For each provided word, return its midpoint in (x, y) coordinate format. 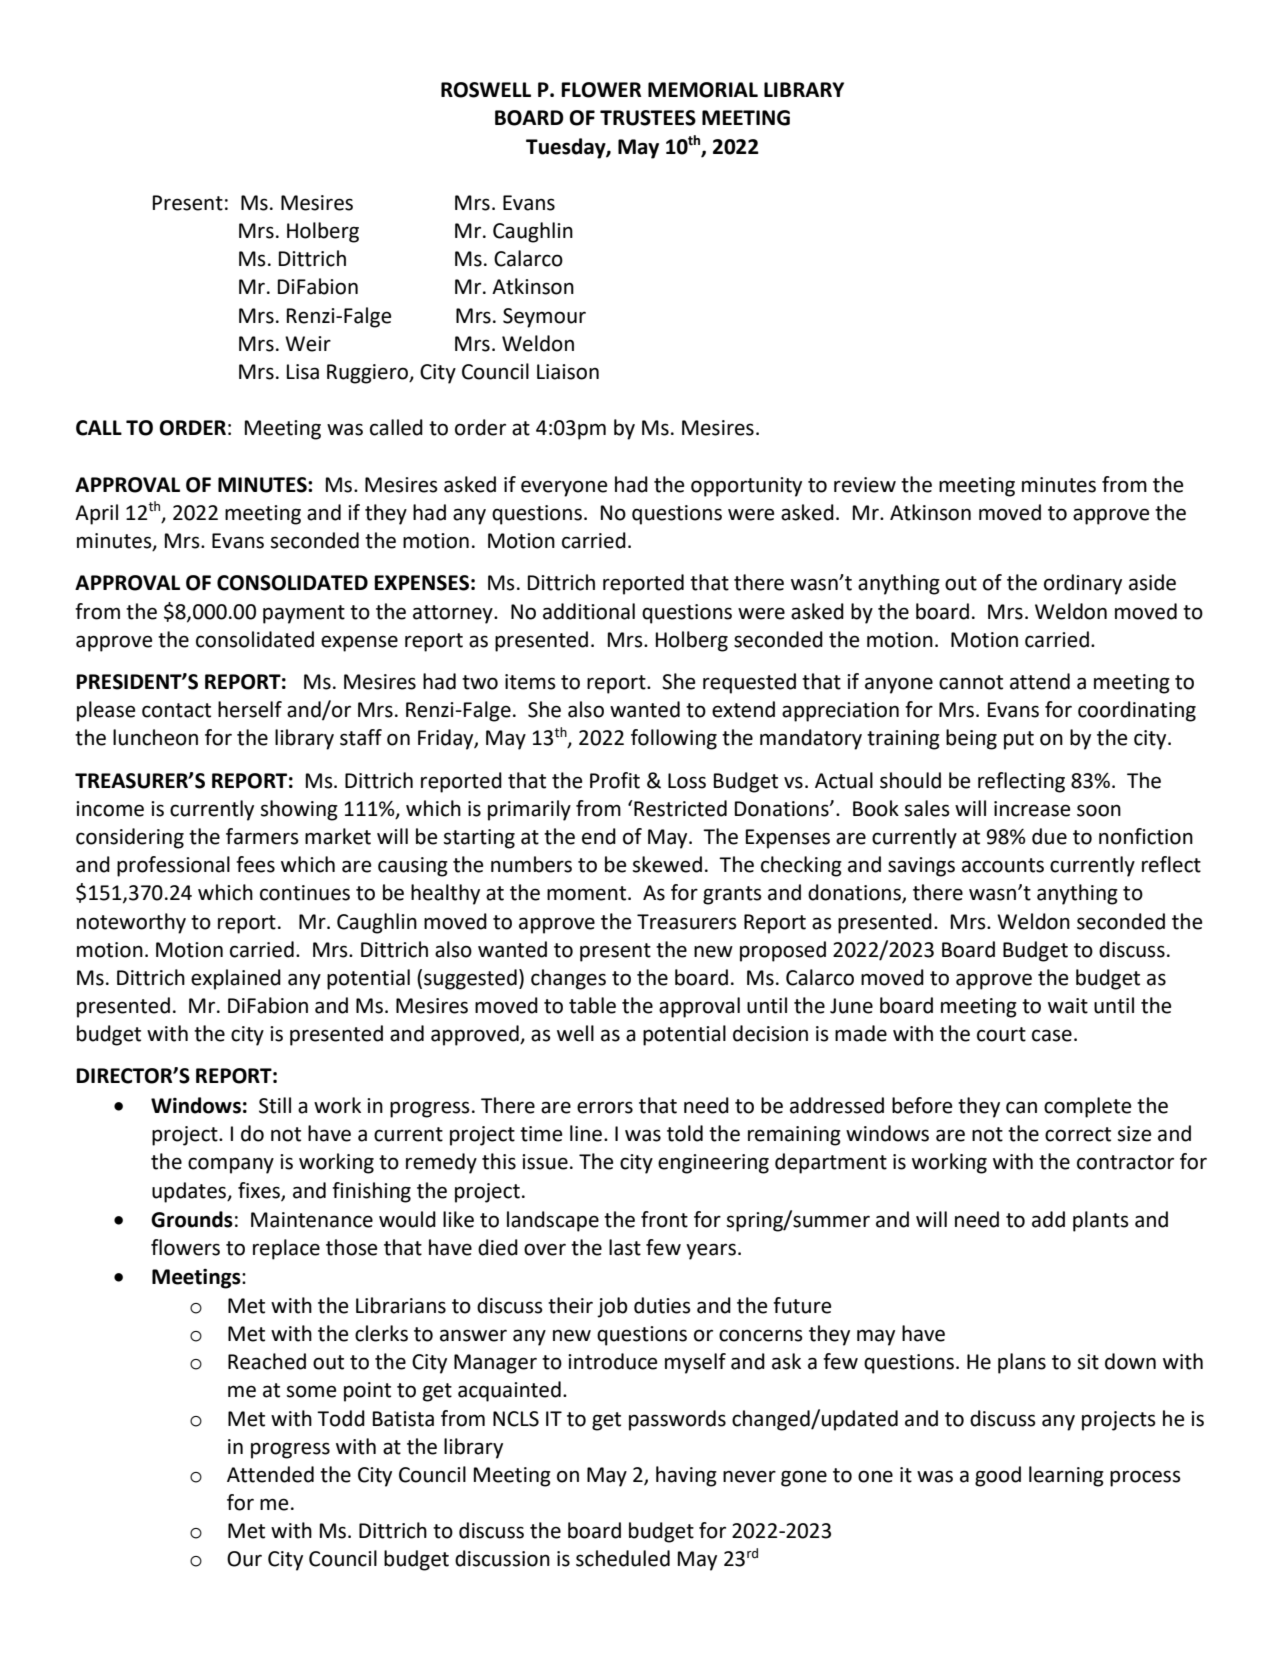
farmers (262, 836)
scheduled (623, 1558)
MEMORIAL (703, 90)
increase (1032, 809)
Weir (308, 344)
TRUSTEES (648, 118)
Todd (341, 1418)
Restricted (679, 808)
